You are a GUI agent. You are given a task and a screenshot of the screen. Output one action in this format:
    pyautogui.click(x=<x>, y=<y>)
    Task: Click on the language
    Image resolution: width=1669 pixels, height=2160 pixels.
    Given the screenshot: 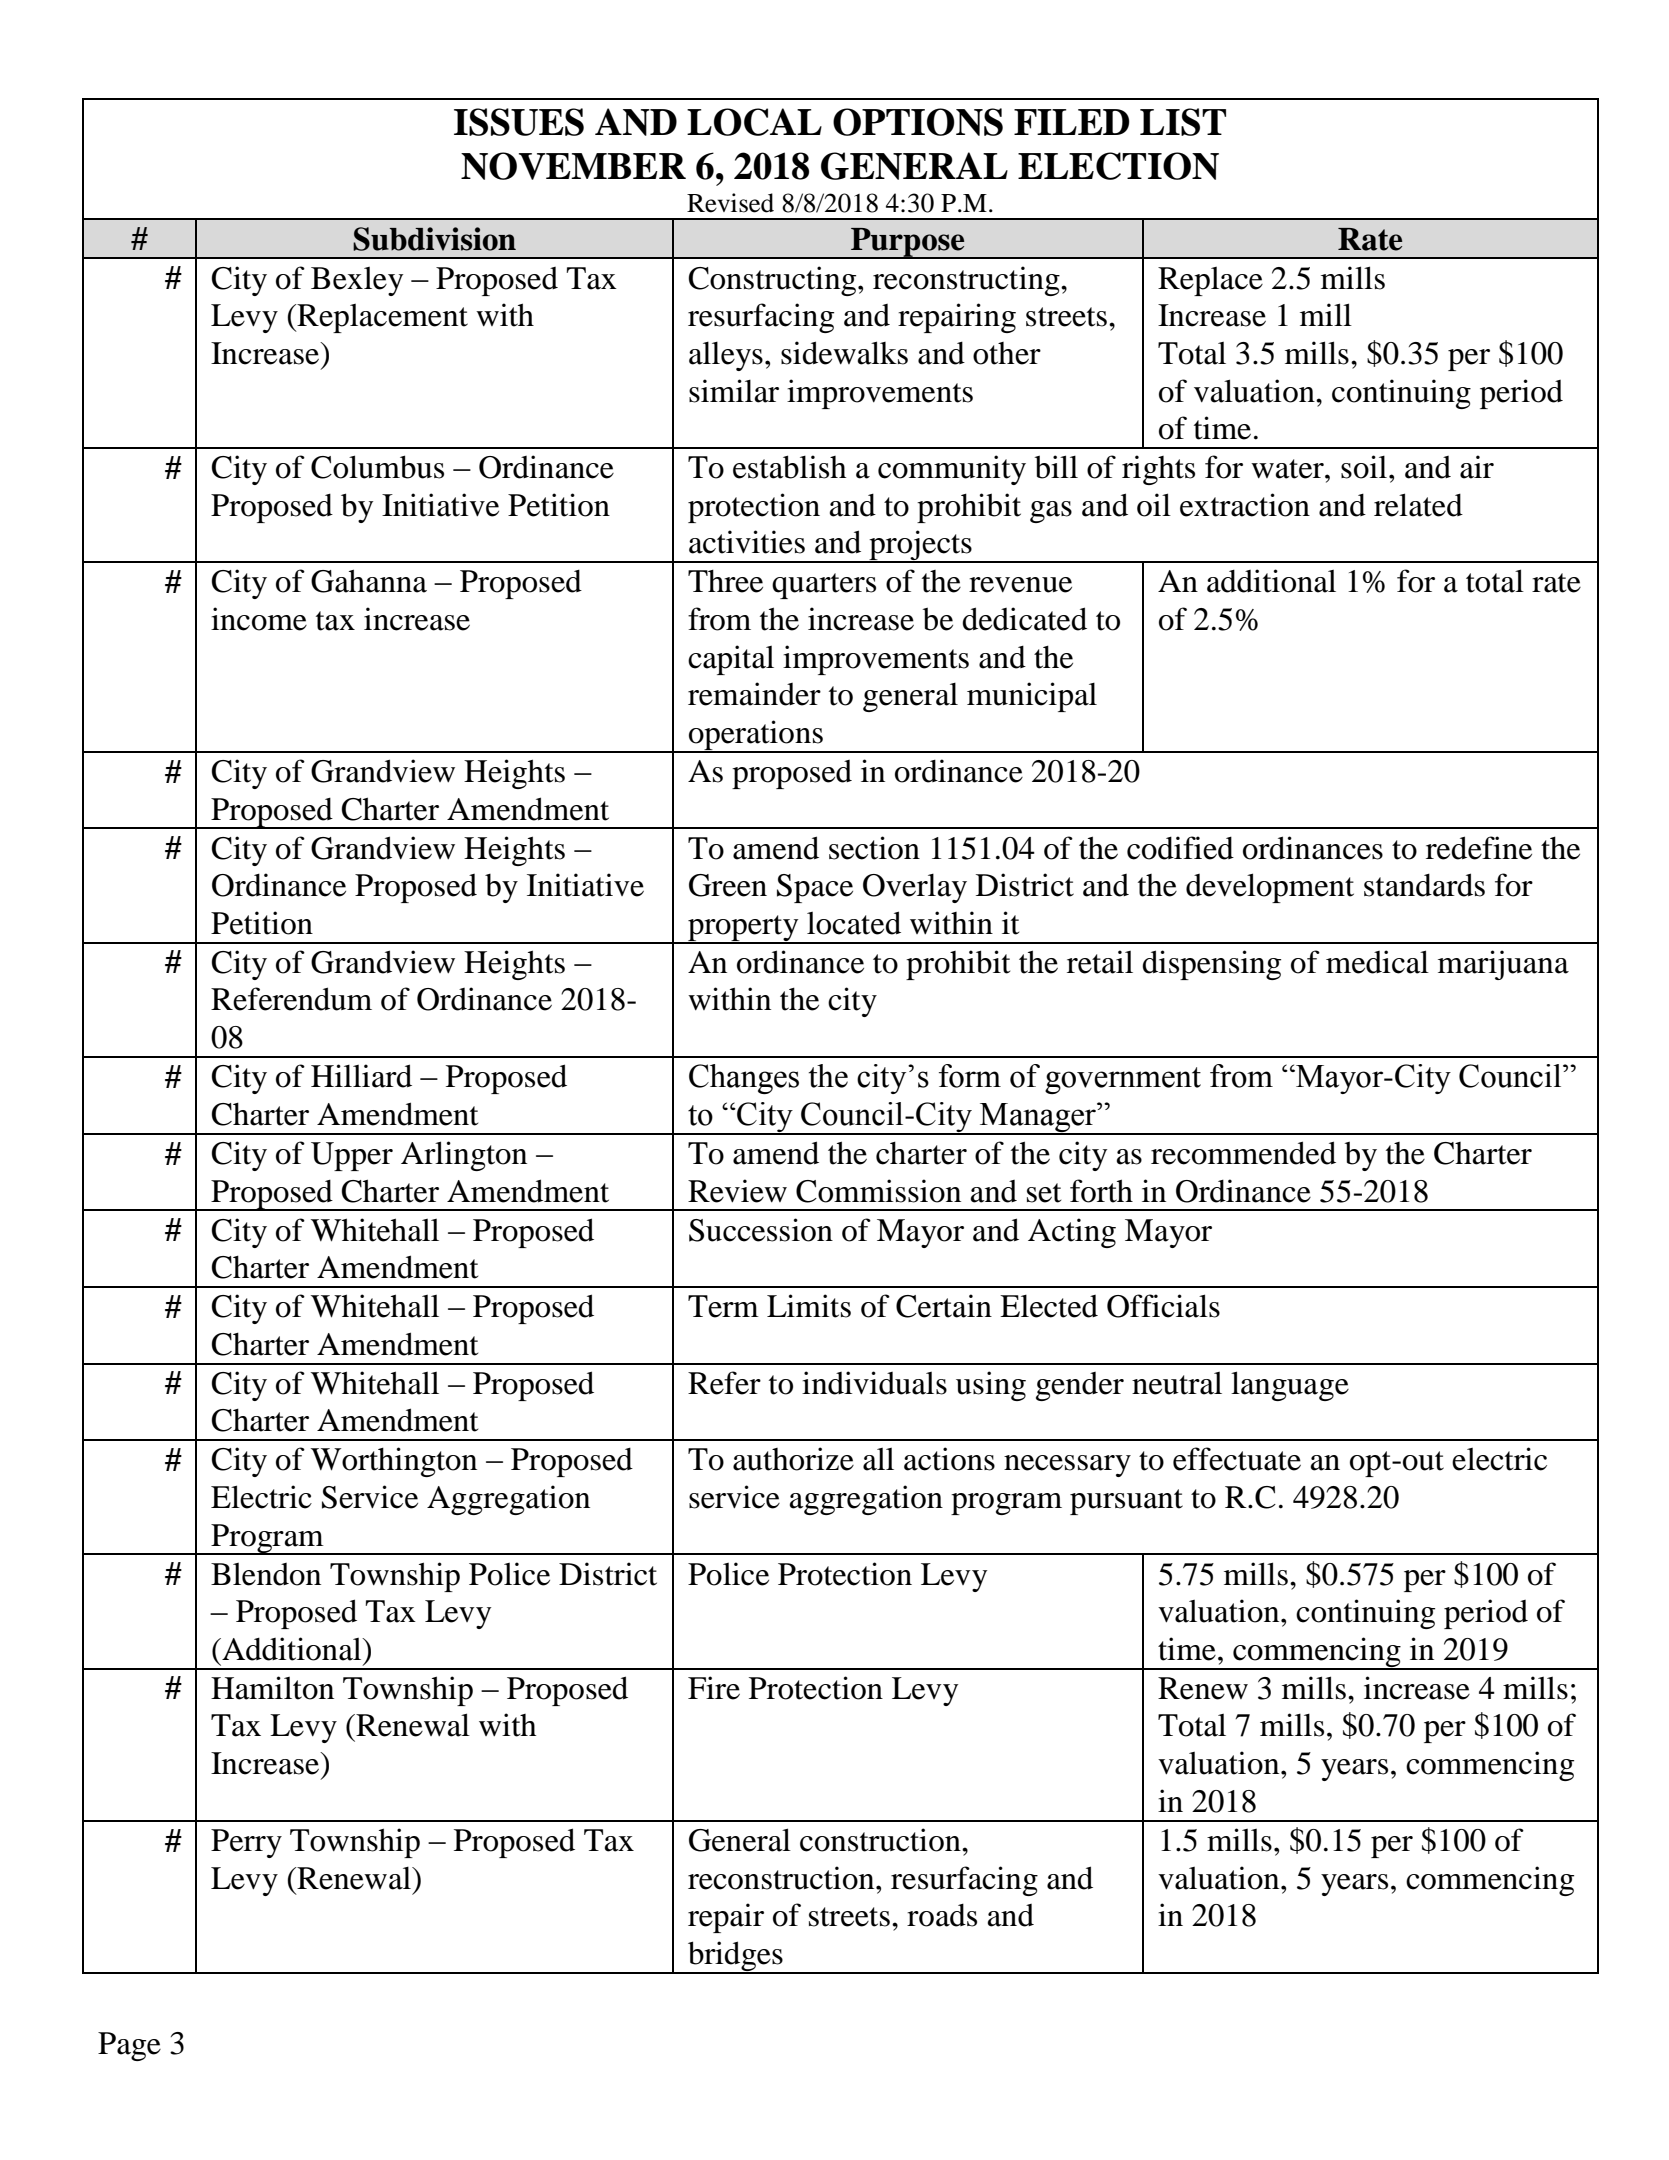 What is the action you would take?
    pyautogui.click(x=1290, y=1386)
